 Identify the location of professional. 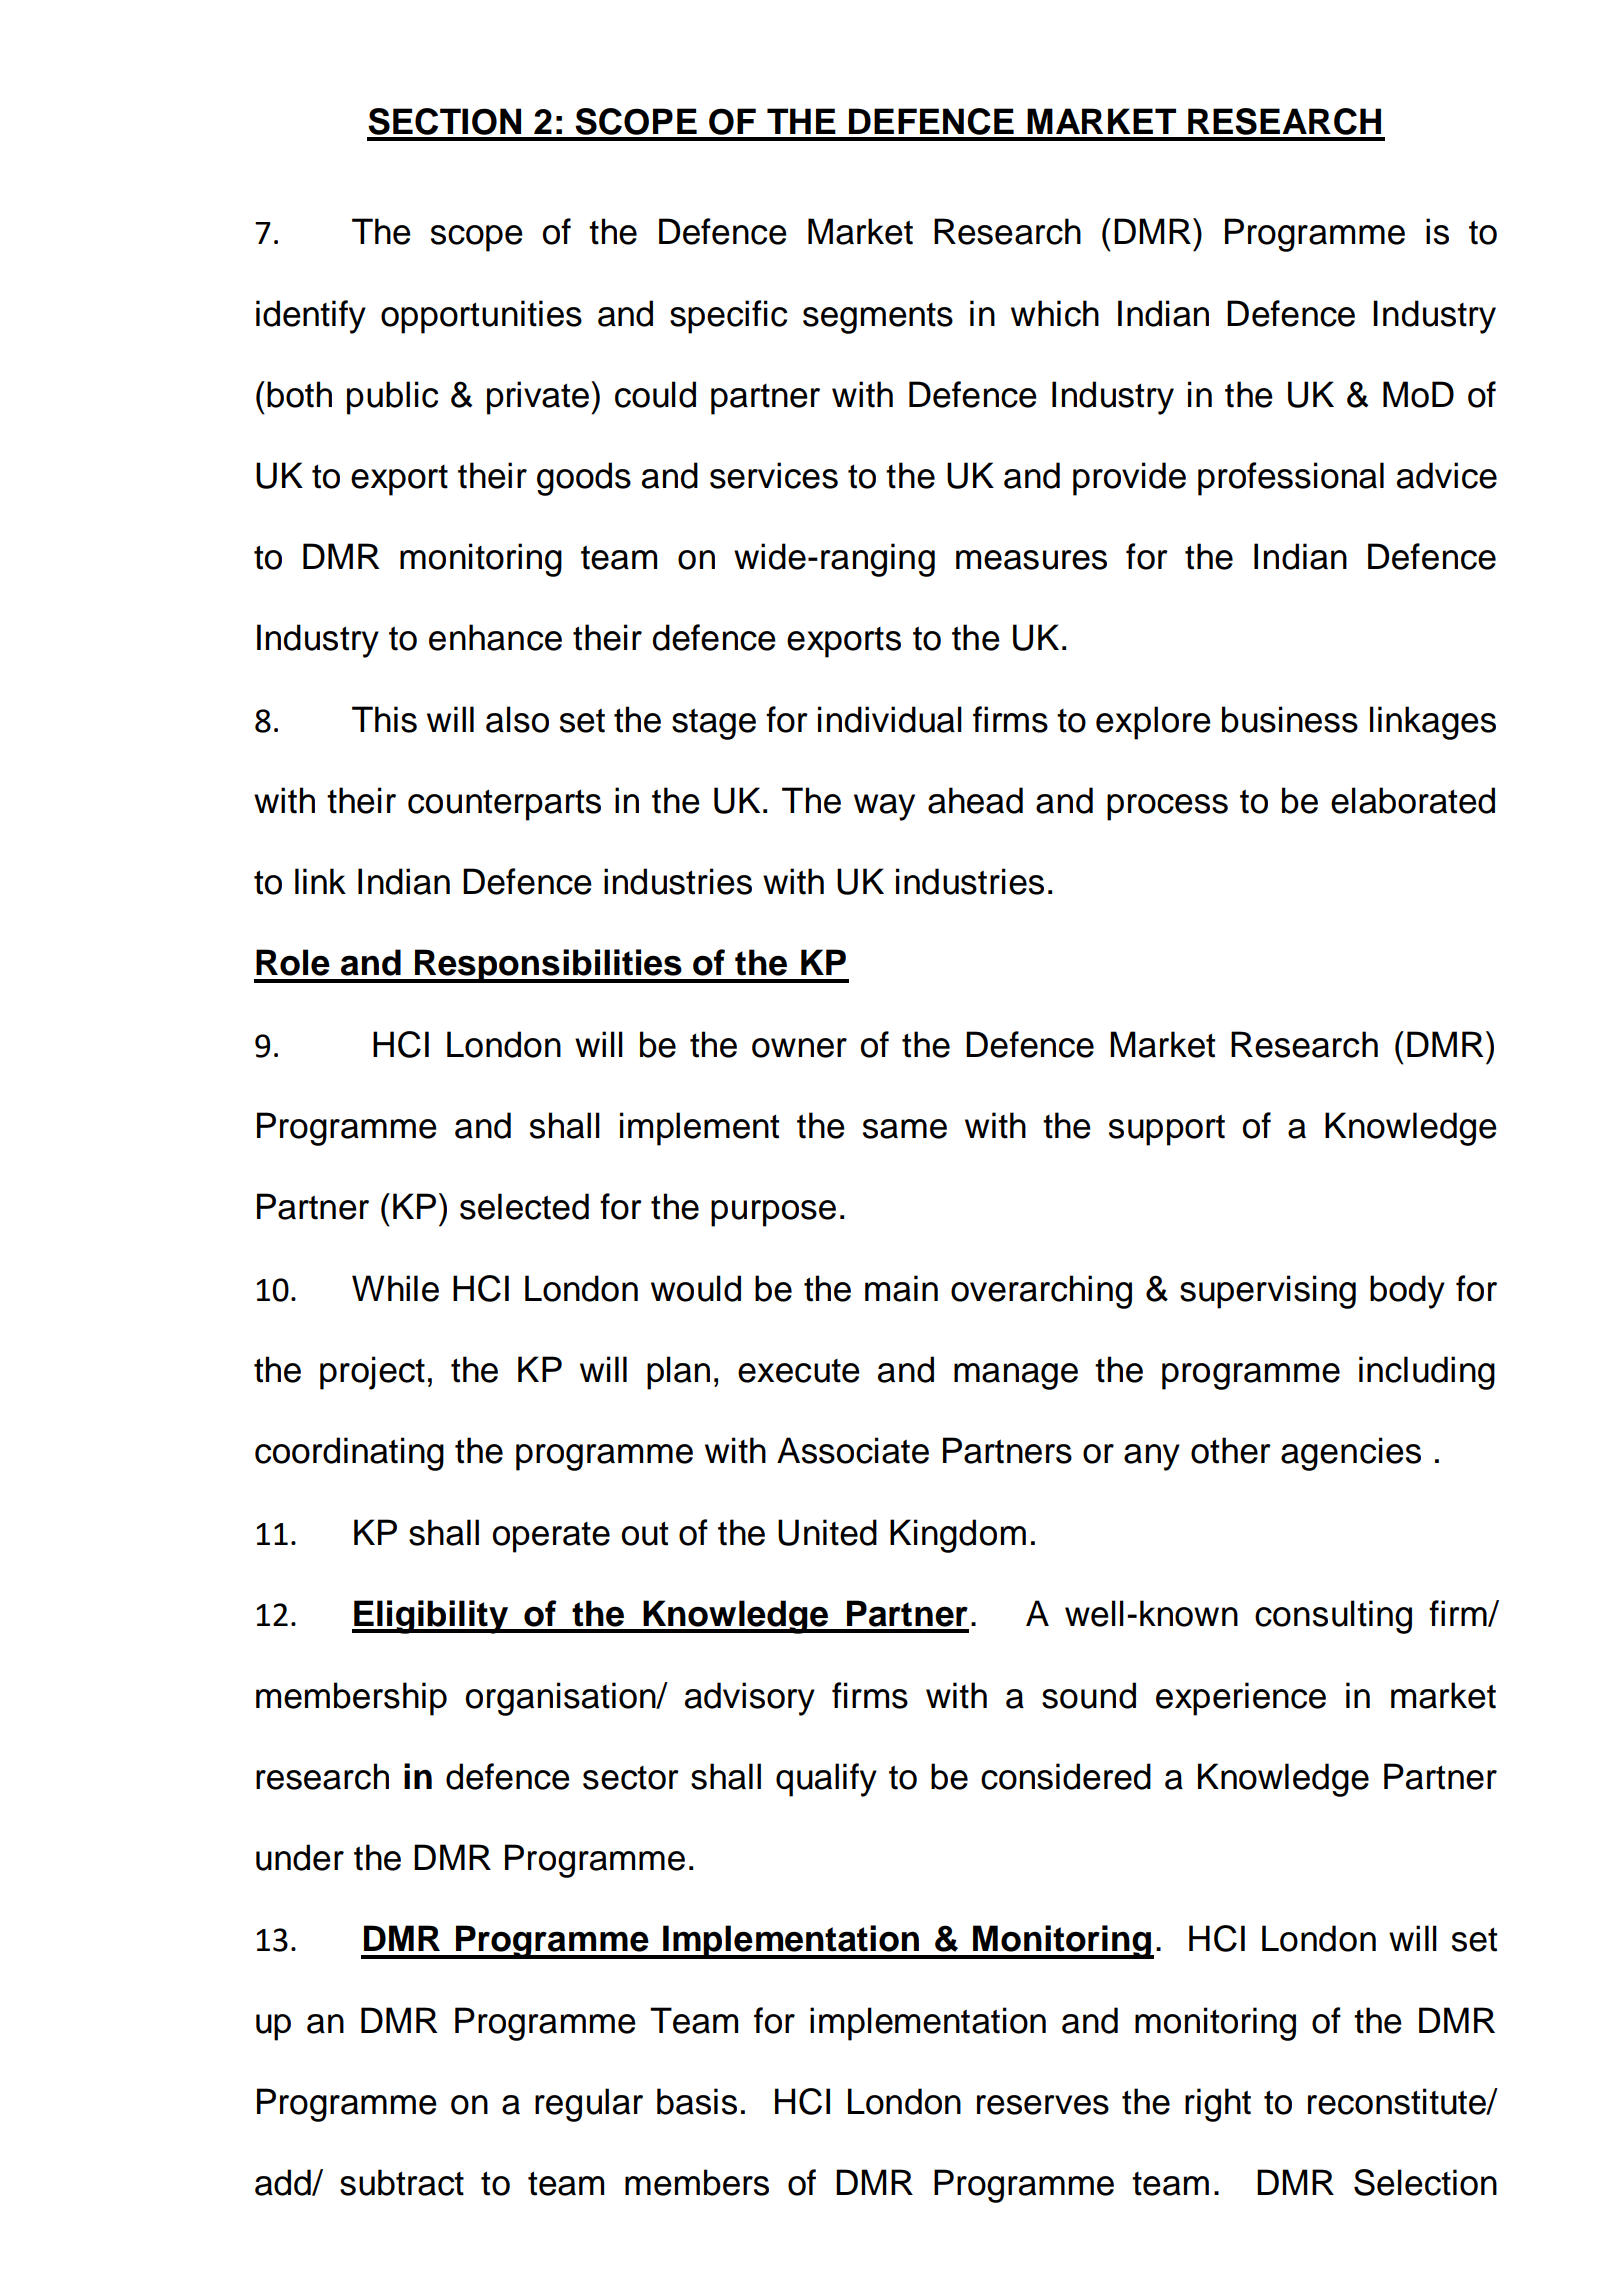
(1291, 479).
